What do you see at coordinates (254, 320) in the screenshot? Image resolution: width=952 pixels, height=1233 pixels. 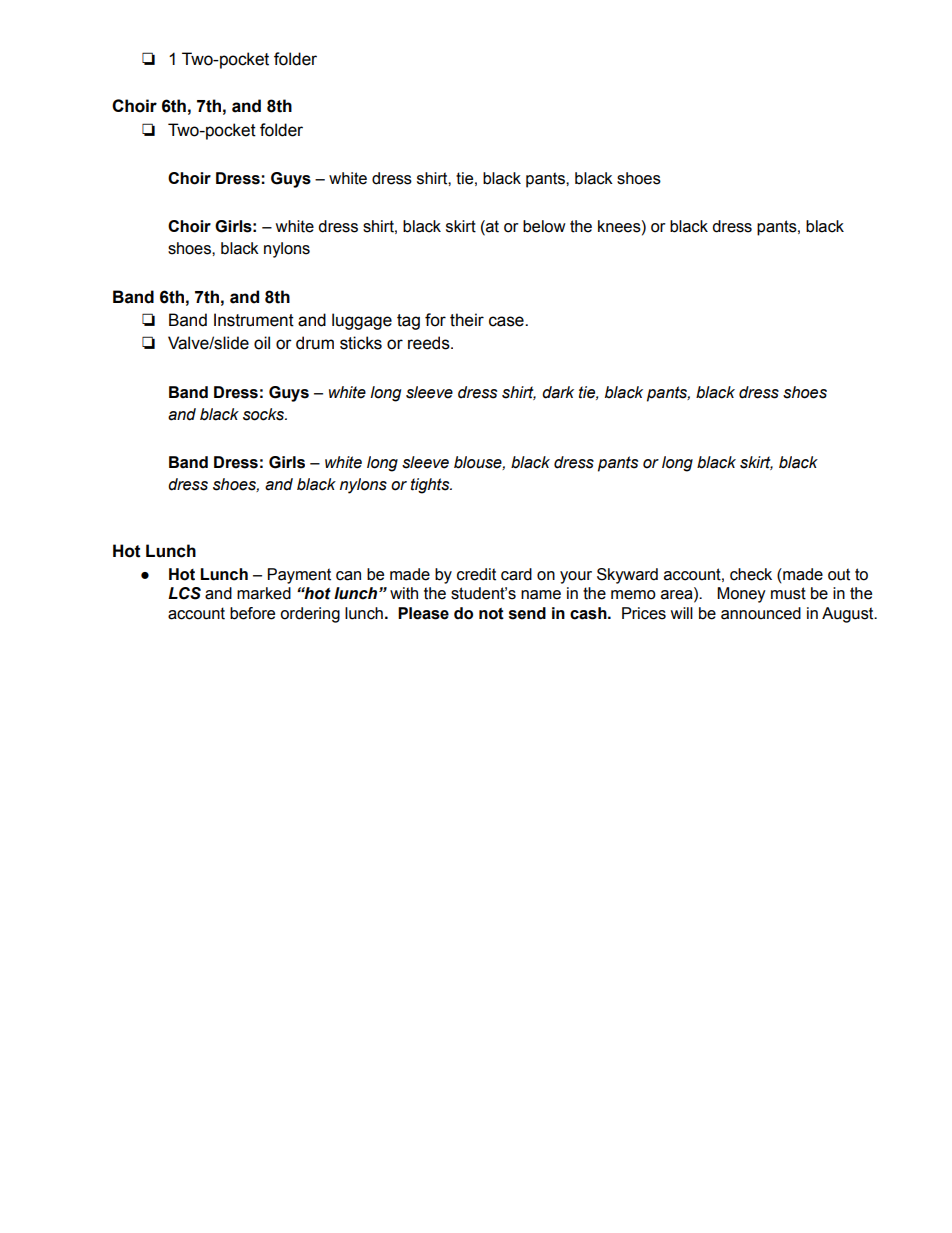 I see `Instrument` at bounding box center [254, 320].
